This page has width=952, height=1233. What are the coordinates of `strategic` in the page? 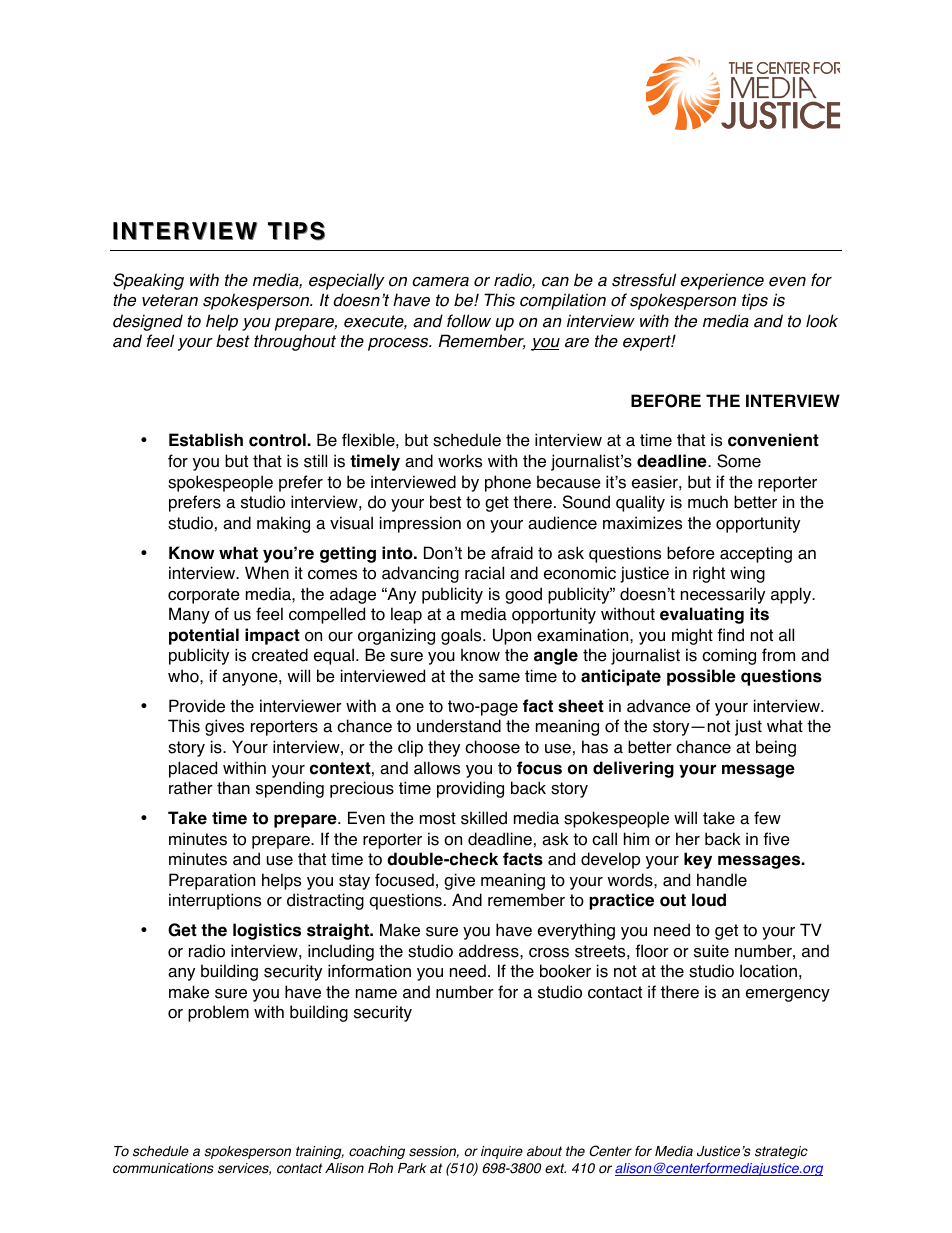 It's located at (781, 1152).
